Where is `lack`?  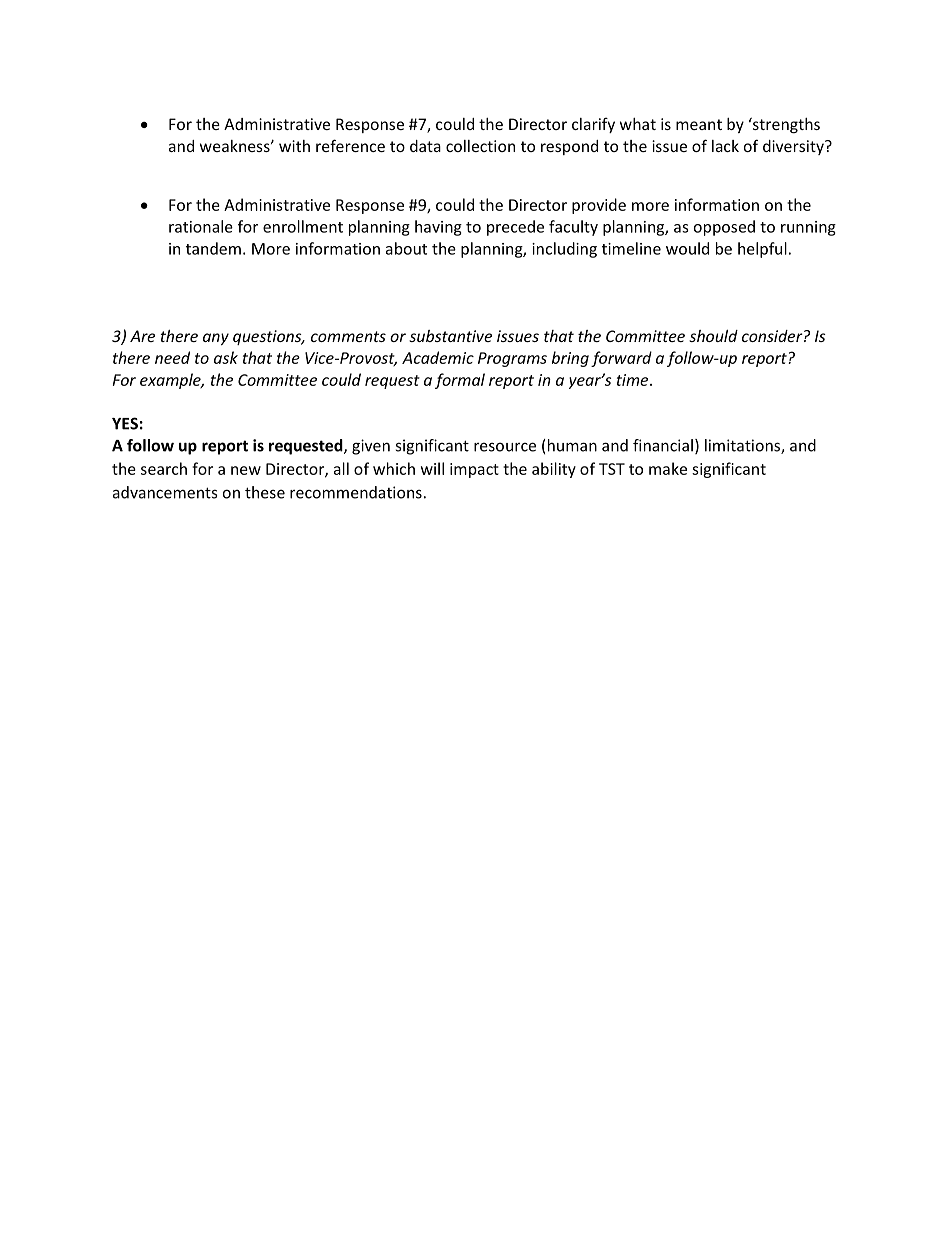 lack is located at coordinates (725, 146).
